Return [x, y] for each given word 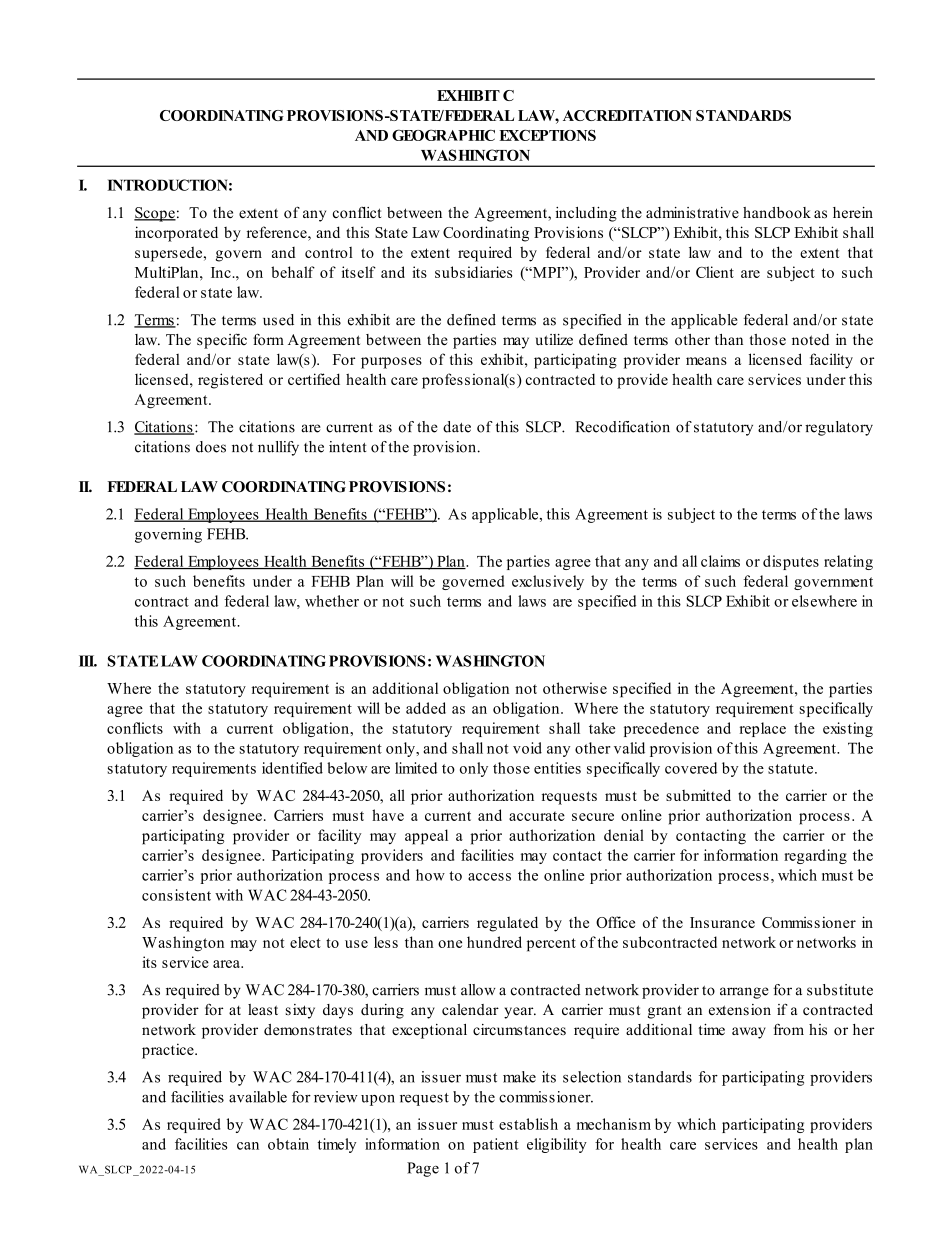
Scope [155, 214]
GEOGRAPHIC [443, 135]
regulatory [839, 428]
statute [792, 769]
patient [496, 1145]
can [248, 1146]
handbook [777, 213]
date [457, 427]
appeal [426, 837]
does [211, 447]
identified [292, 768]
